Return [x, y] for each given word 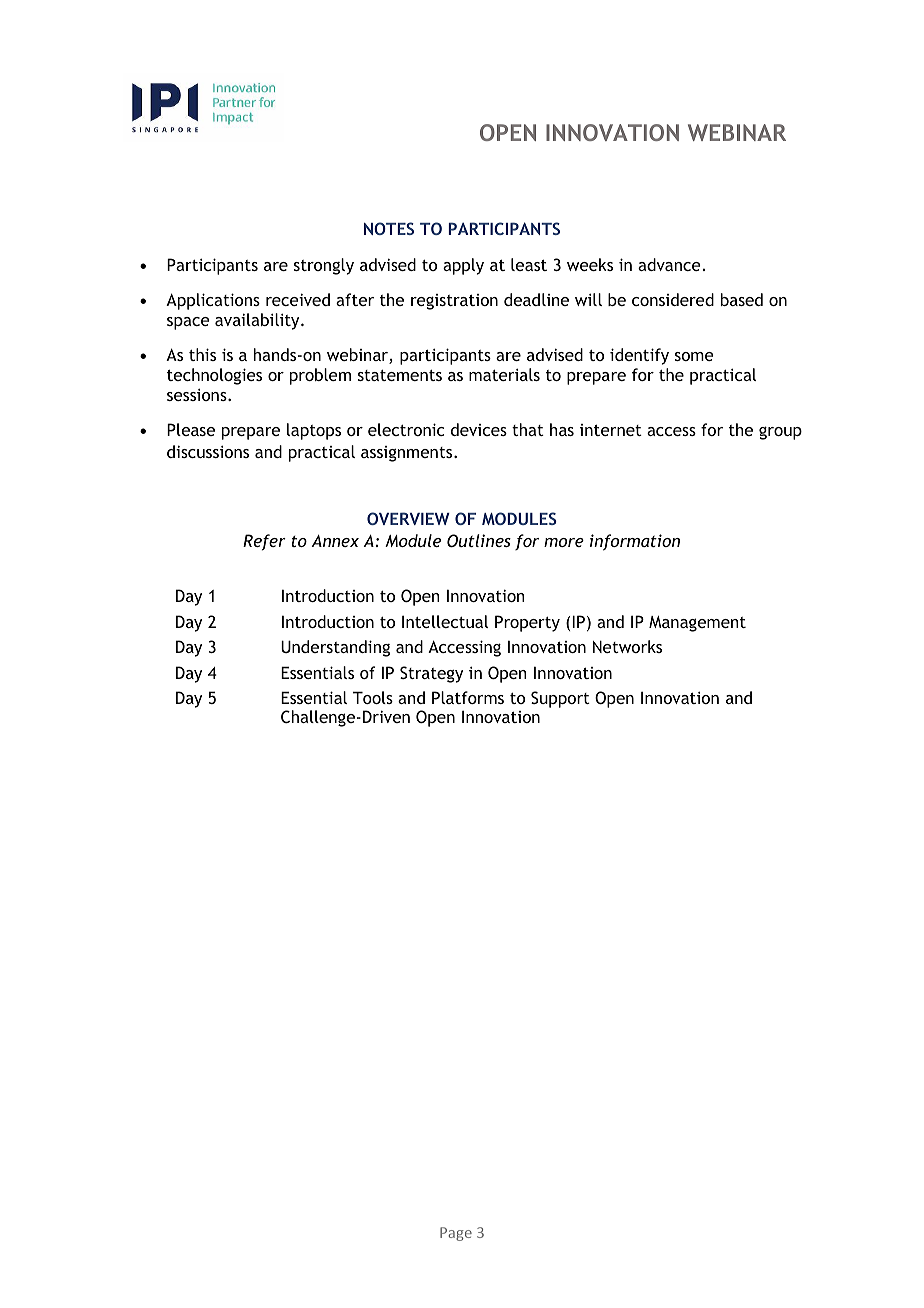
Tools [373, 697]
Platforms [468, 697]
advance [670, 264]
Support [560, 699]
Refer [264, 542]
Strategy [431, 674]
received [298, 299]
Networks [627, 646]
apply [463, 266]
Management [697, 624]
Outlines [479, 540]
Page [456, 1234]
